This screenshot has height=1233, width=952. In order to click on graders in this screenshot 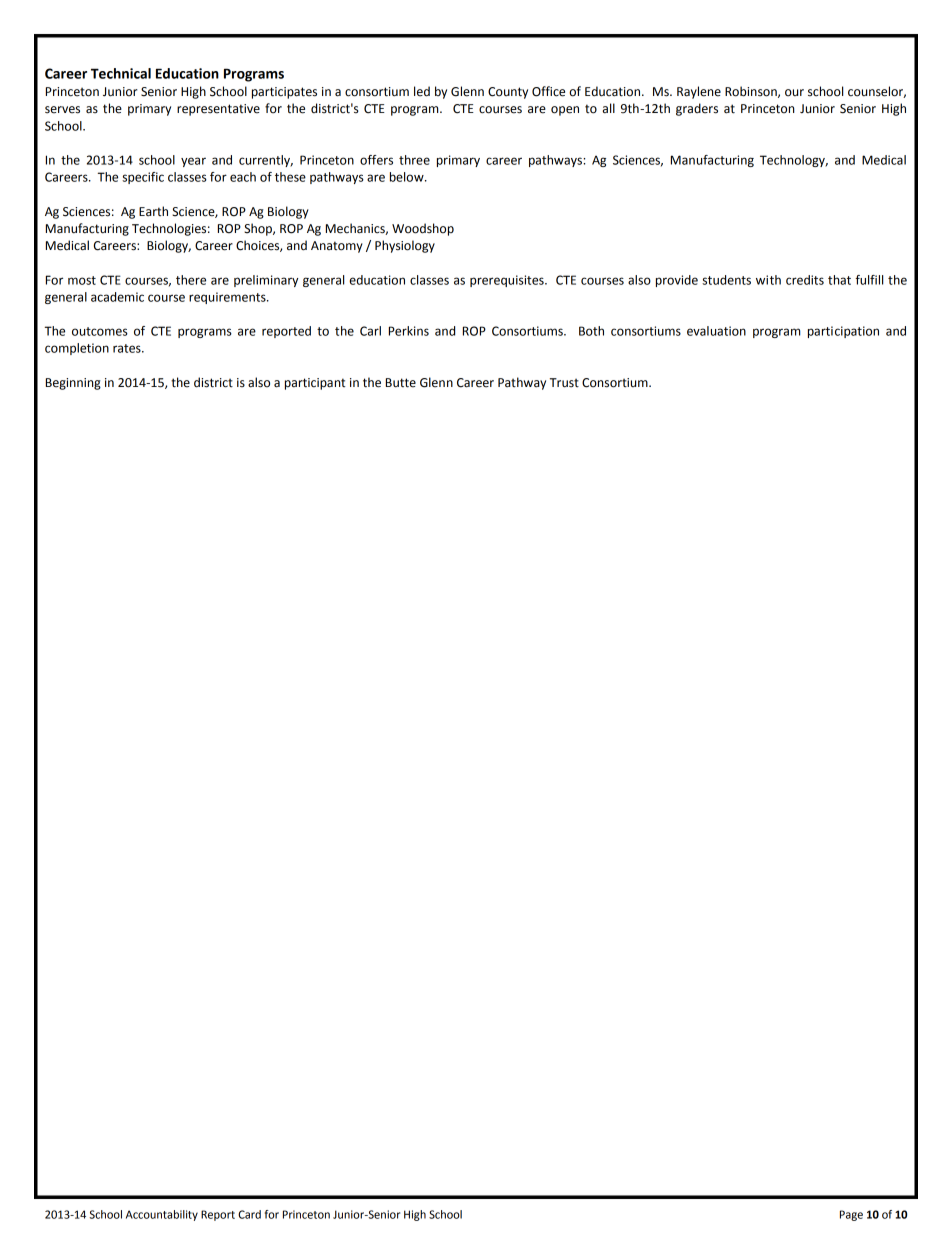, I will do `click(697, 109)`.
